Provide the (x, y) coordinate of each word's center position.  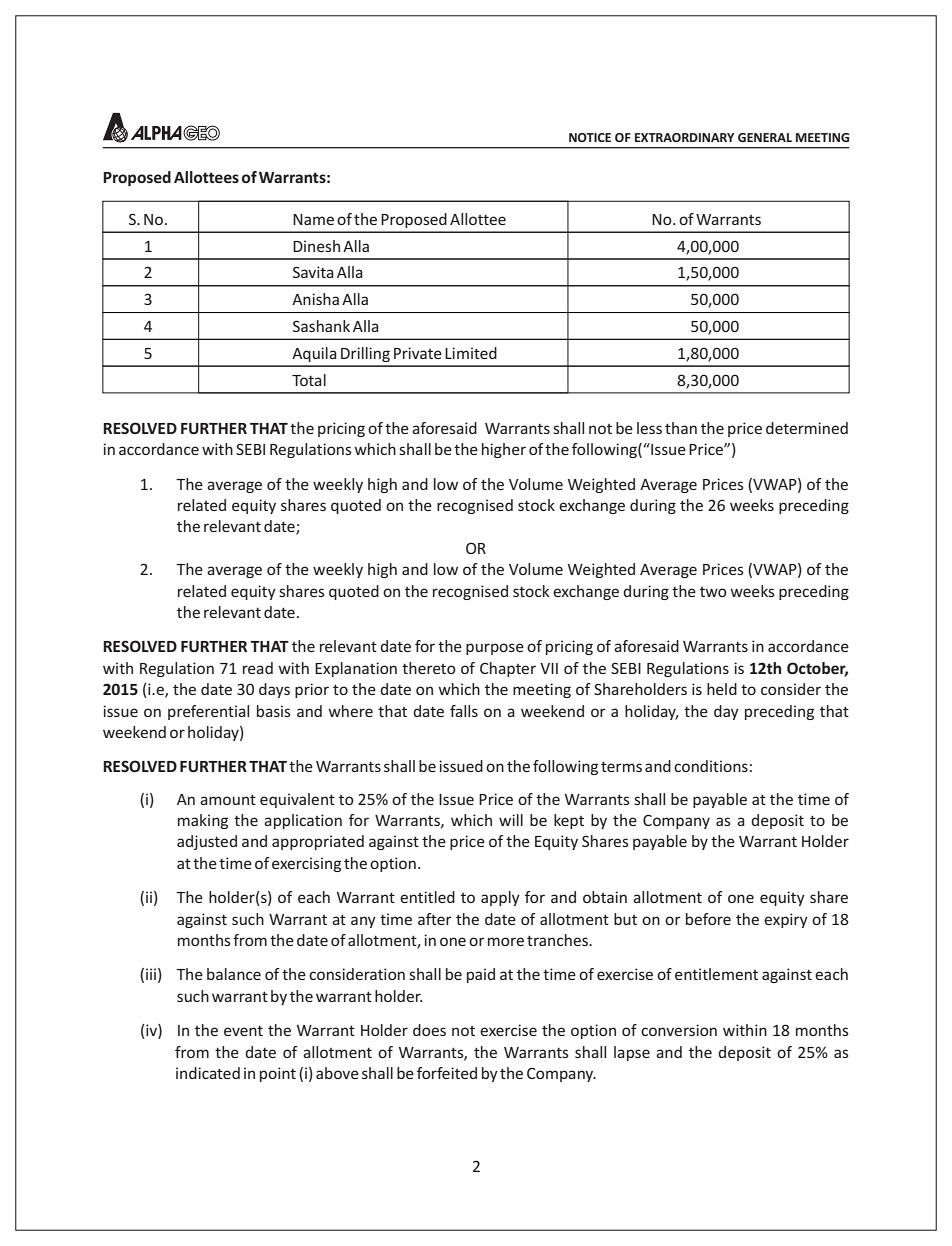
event (243, 1030)
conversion (679, 1030)
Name (313, 219)
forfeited (447, 1073)
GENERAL (765, 137)
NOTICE (590, 137)
